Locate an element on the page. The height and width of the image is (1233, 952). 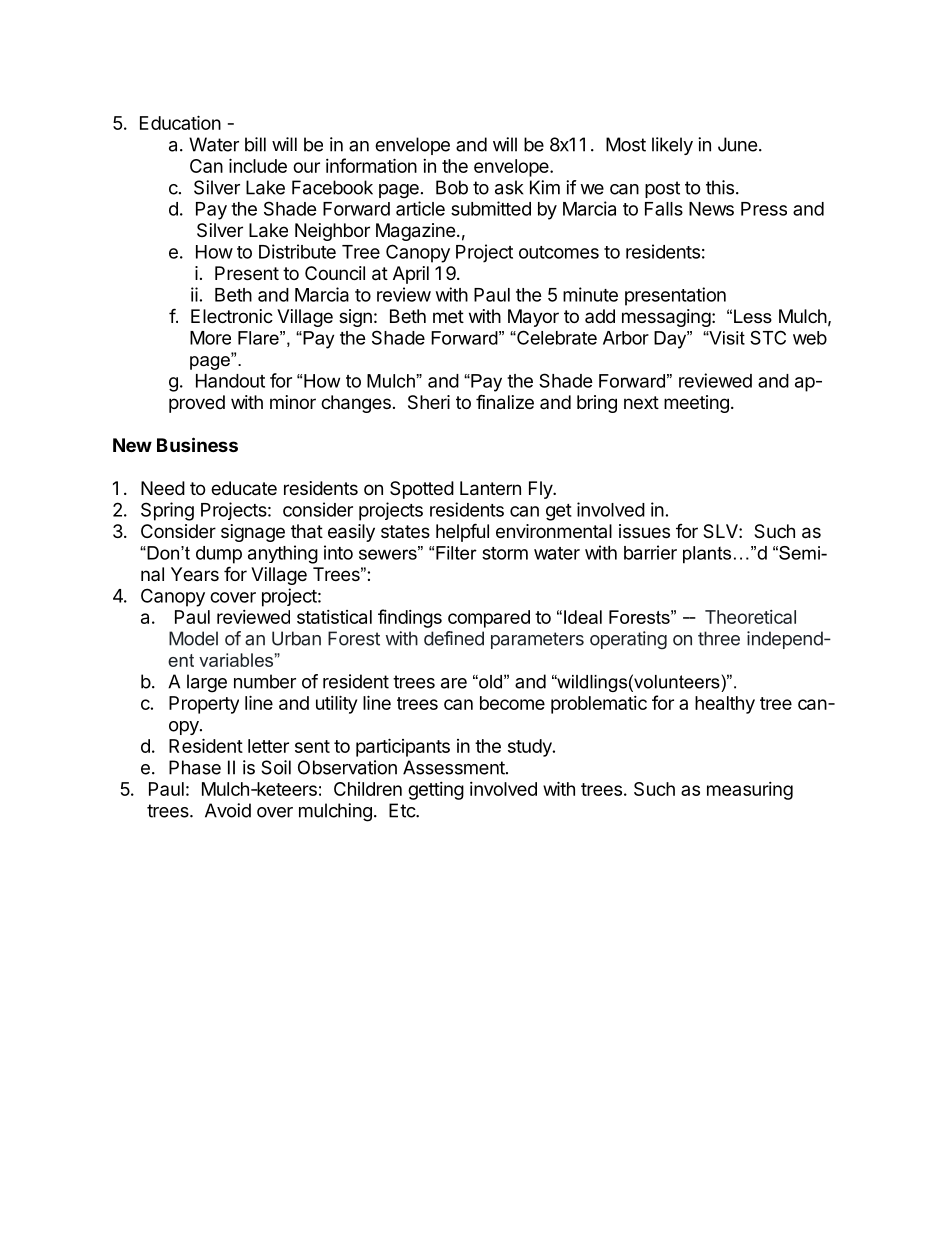
educate is located at coordinates (244, 488).
